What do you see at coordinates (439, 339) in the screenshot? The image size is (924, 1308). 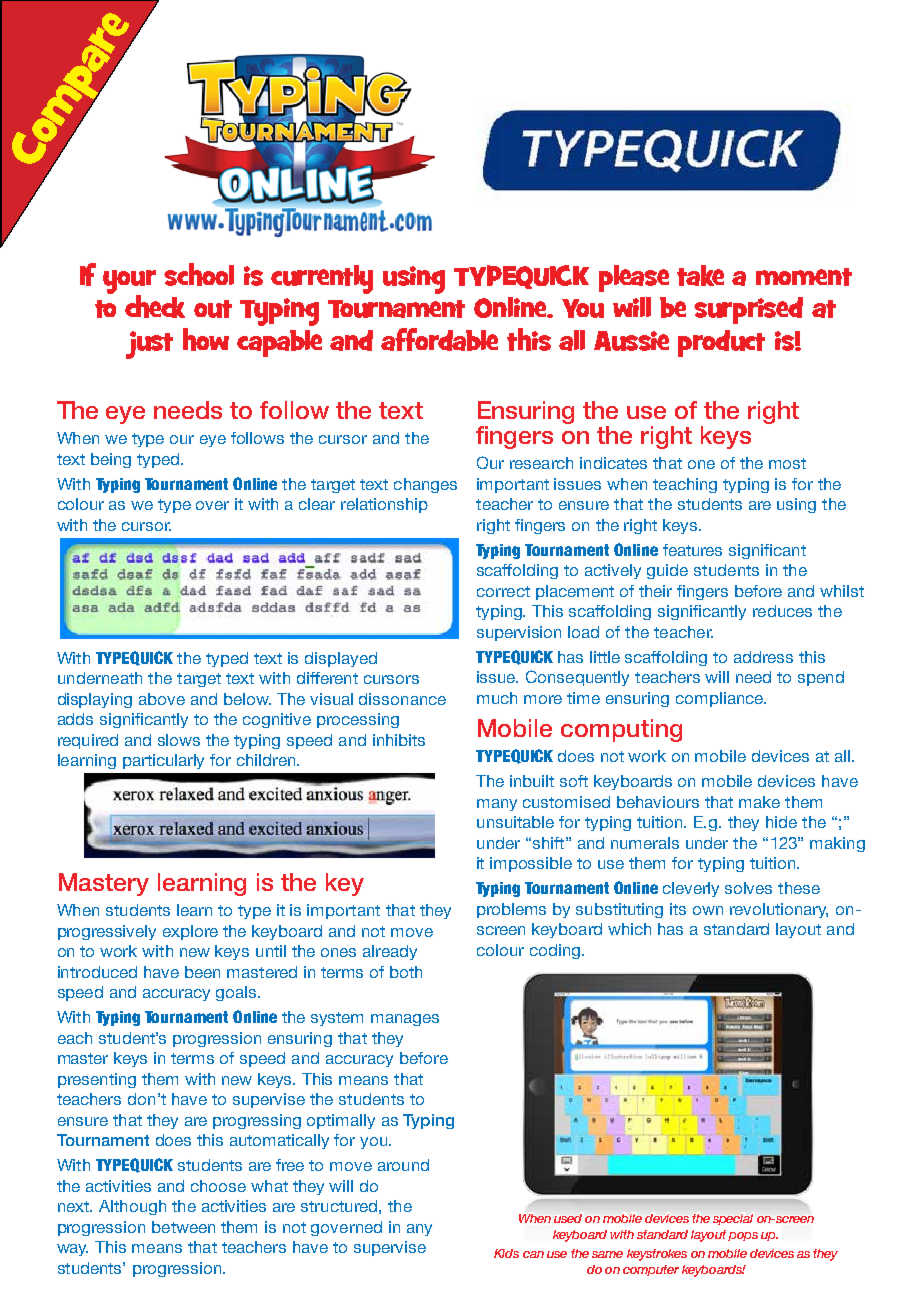 I see `affordable` at bounding box center [439, 339].
